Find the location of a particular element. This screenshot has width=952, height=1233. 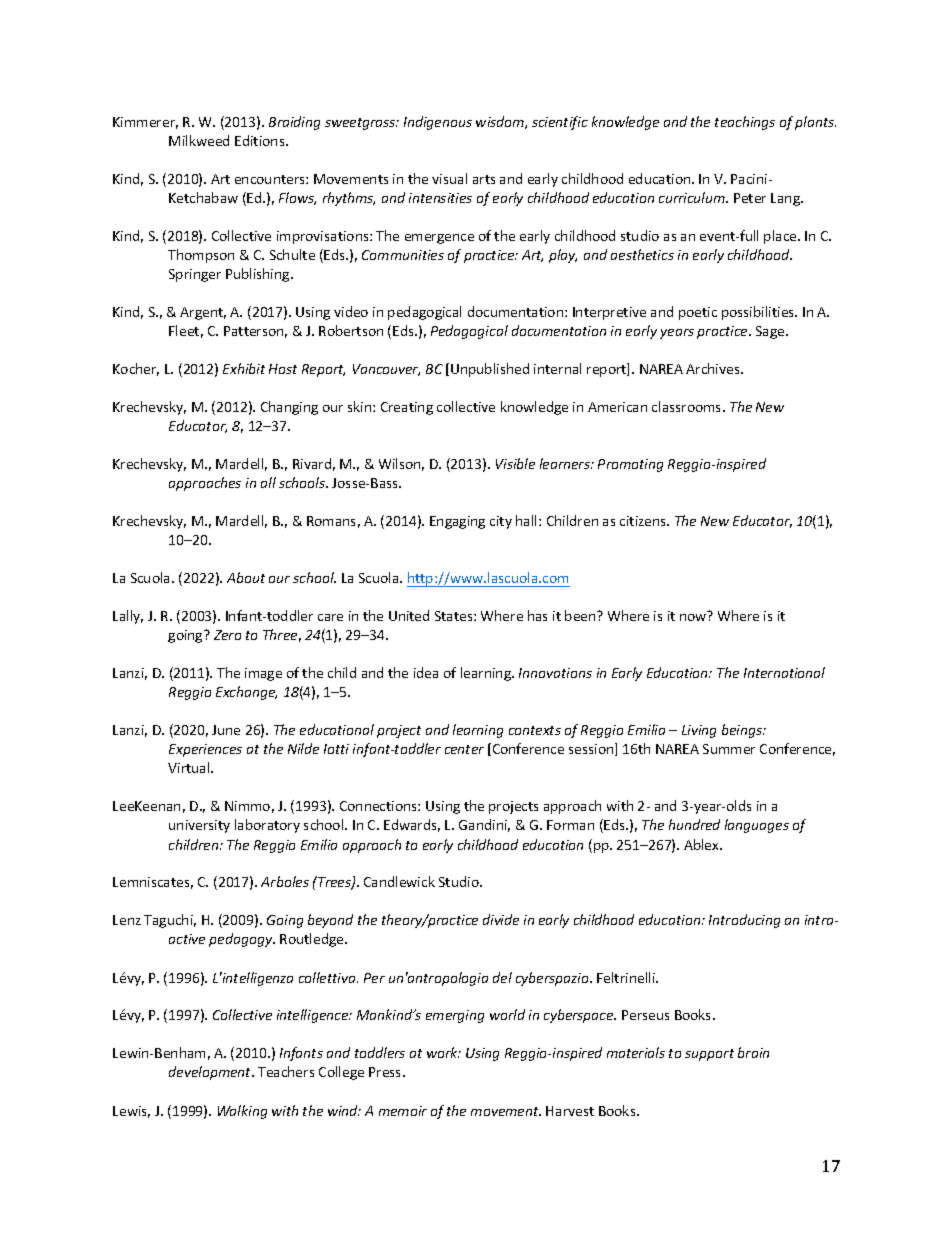

teachings is located at coordinates (745, 123).
